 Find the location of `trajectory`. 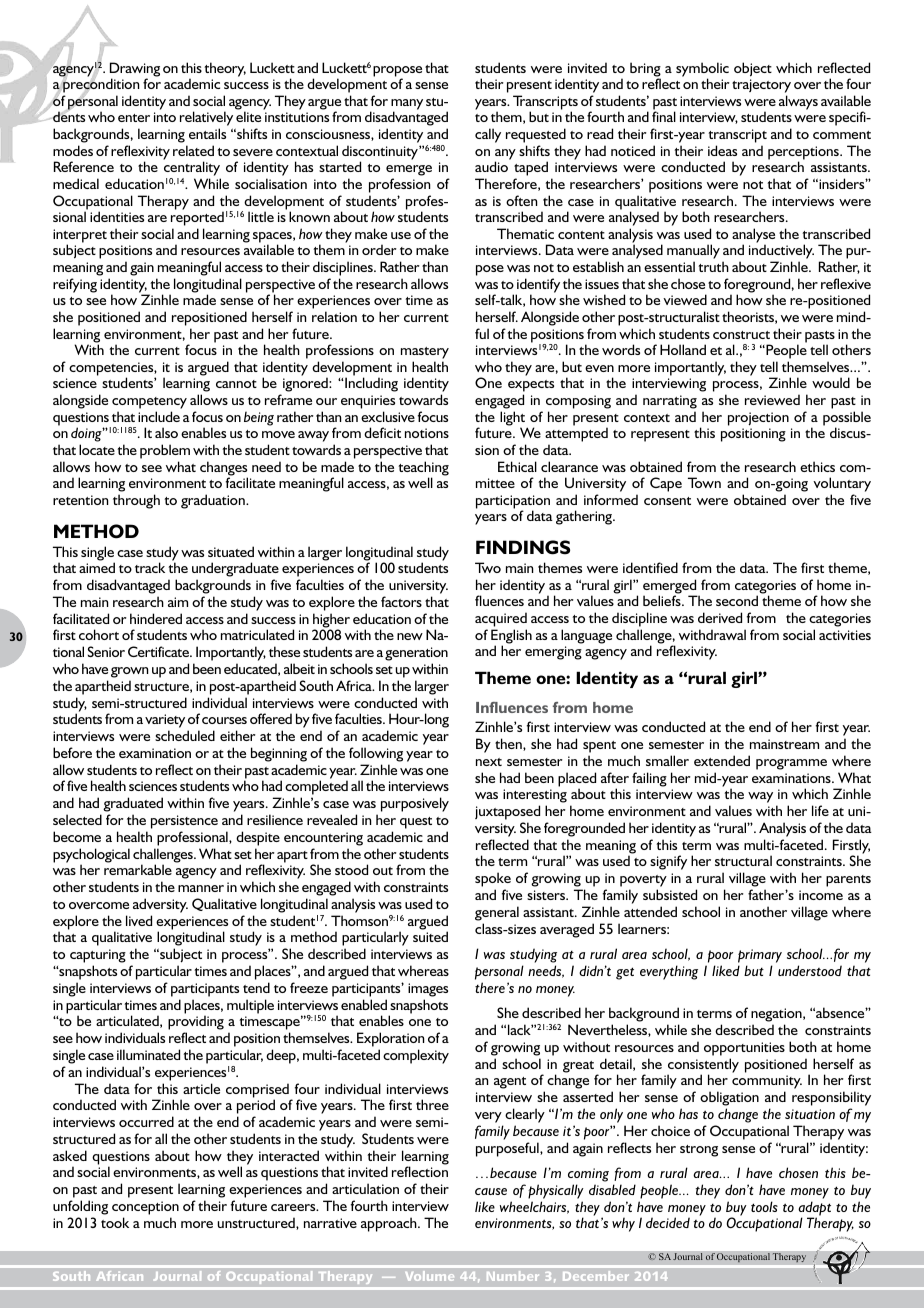

trajectory is located at coordinates (761, 87).
